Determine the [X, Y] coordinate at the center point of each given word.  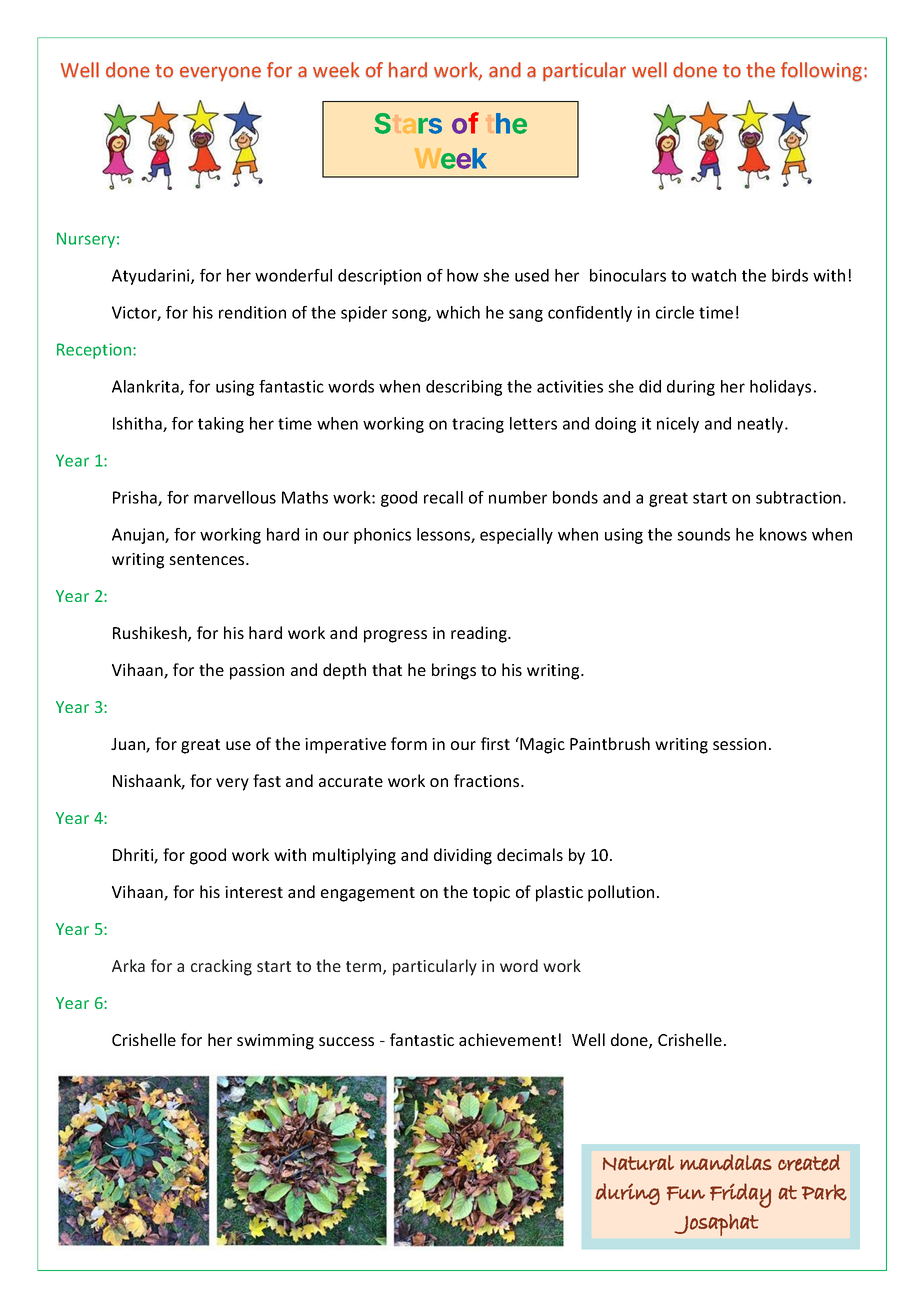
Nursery [87, 240]
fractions [488, 780]
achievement [507, 1039]
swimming [275, 1042]
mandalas [726, 1162]
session [739, 744]
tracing [478, 425]
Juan [129, 745]
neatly [762, 425]
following [821, 71]
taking [221, 425]
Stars [408, 123]
